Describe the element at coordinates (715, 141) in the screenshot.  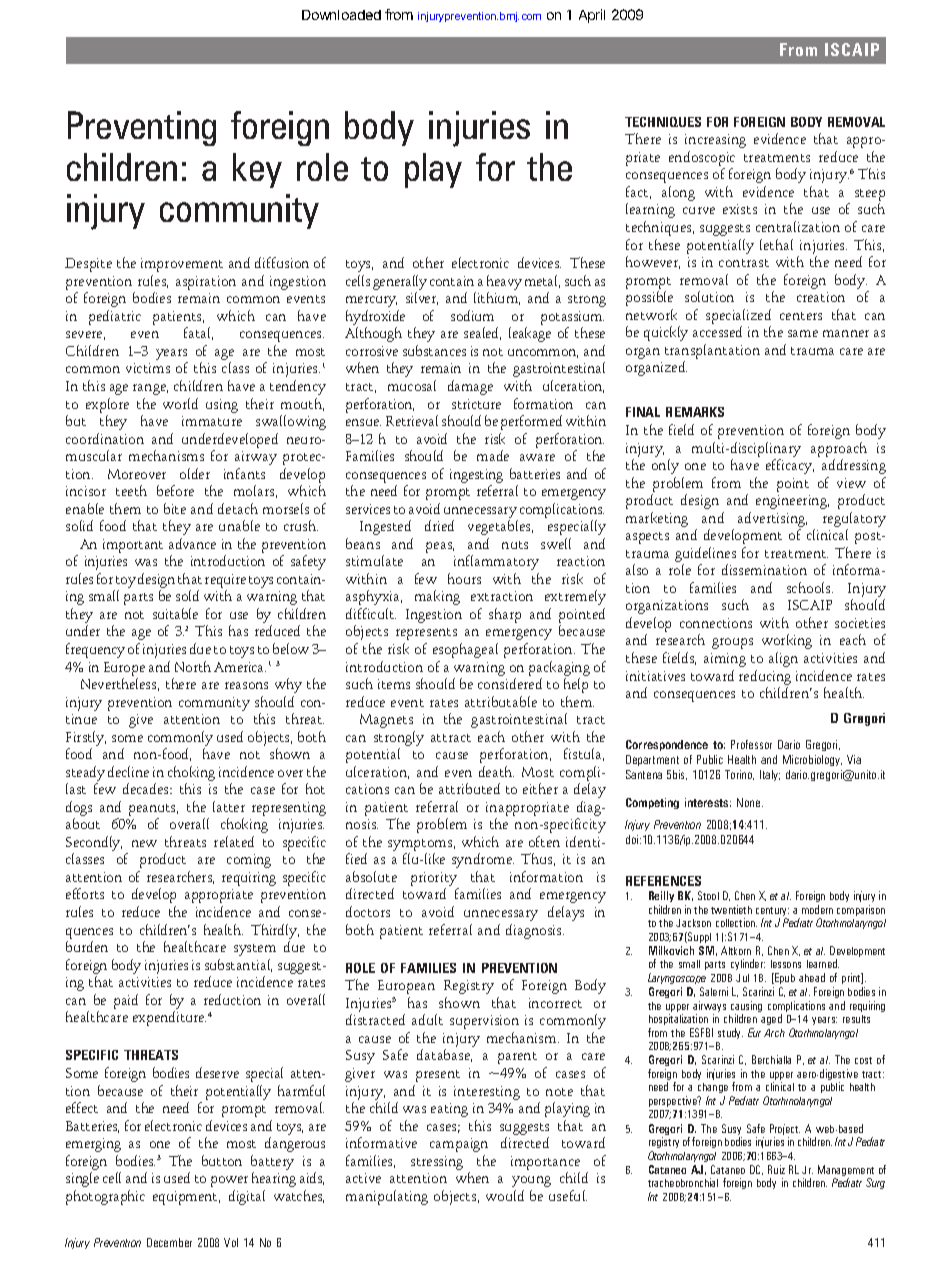
I see `increasing` at that location.
